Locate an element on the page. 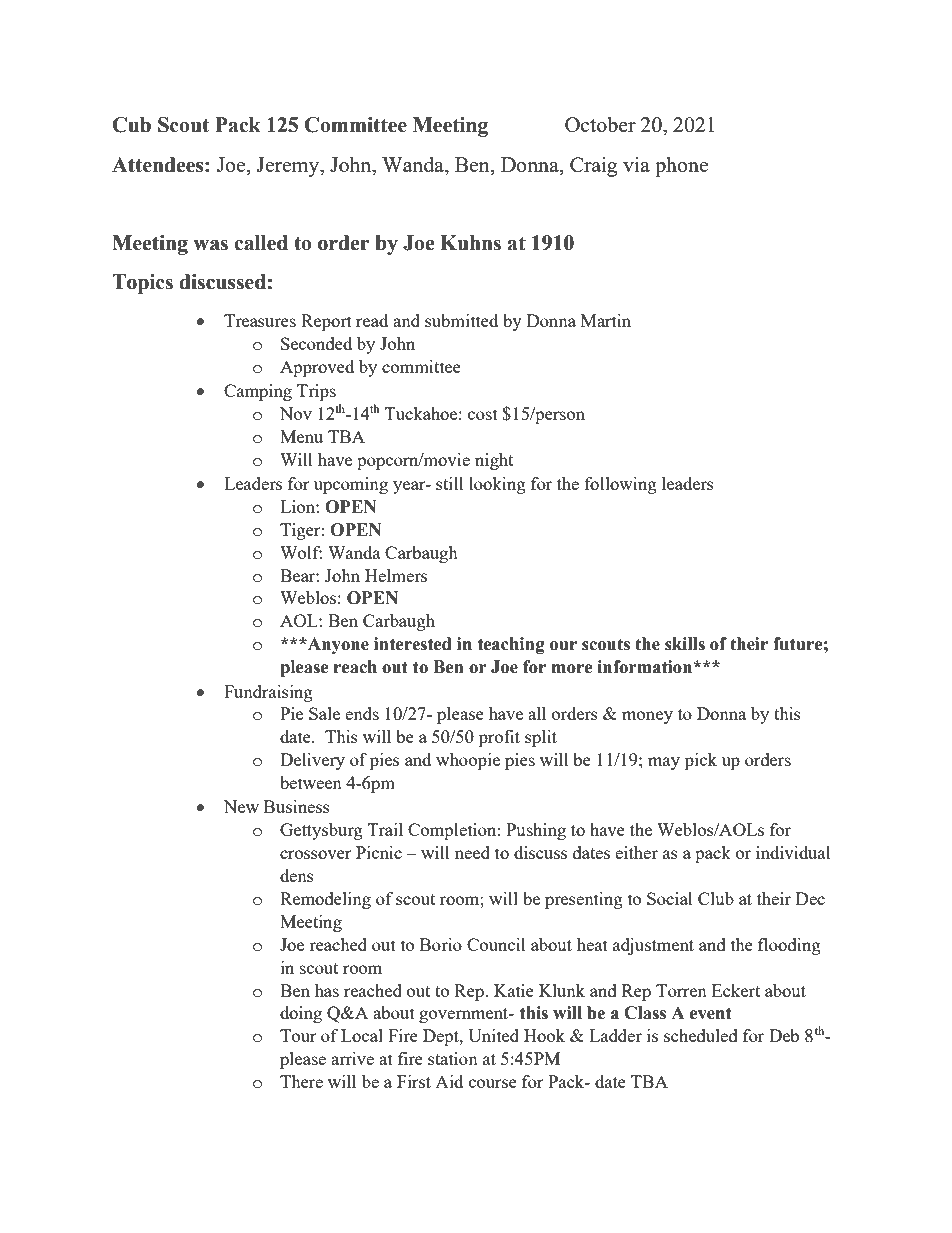 Image resolution: width=952 pixels, height=1233 pixels. station is located at coordinates (453, 1058).
